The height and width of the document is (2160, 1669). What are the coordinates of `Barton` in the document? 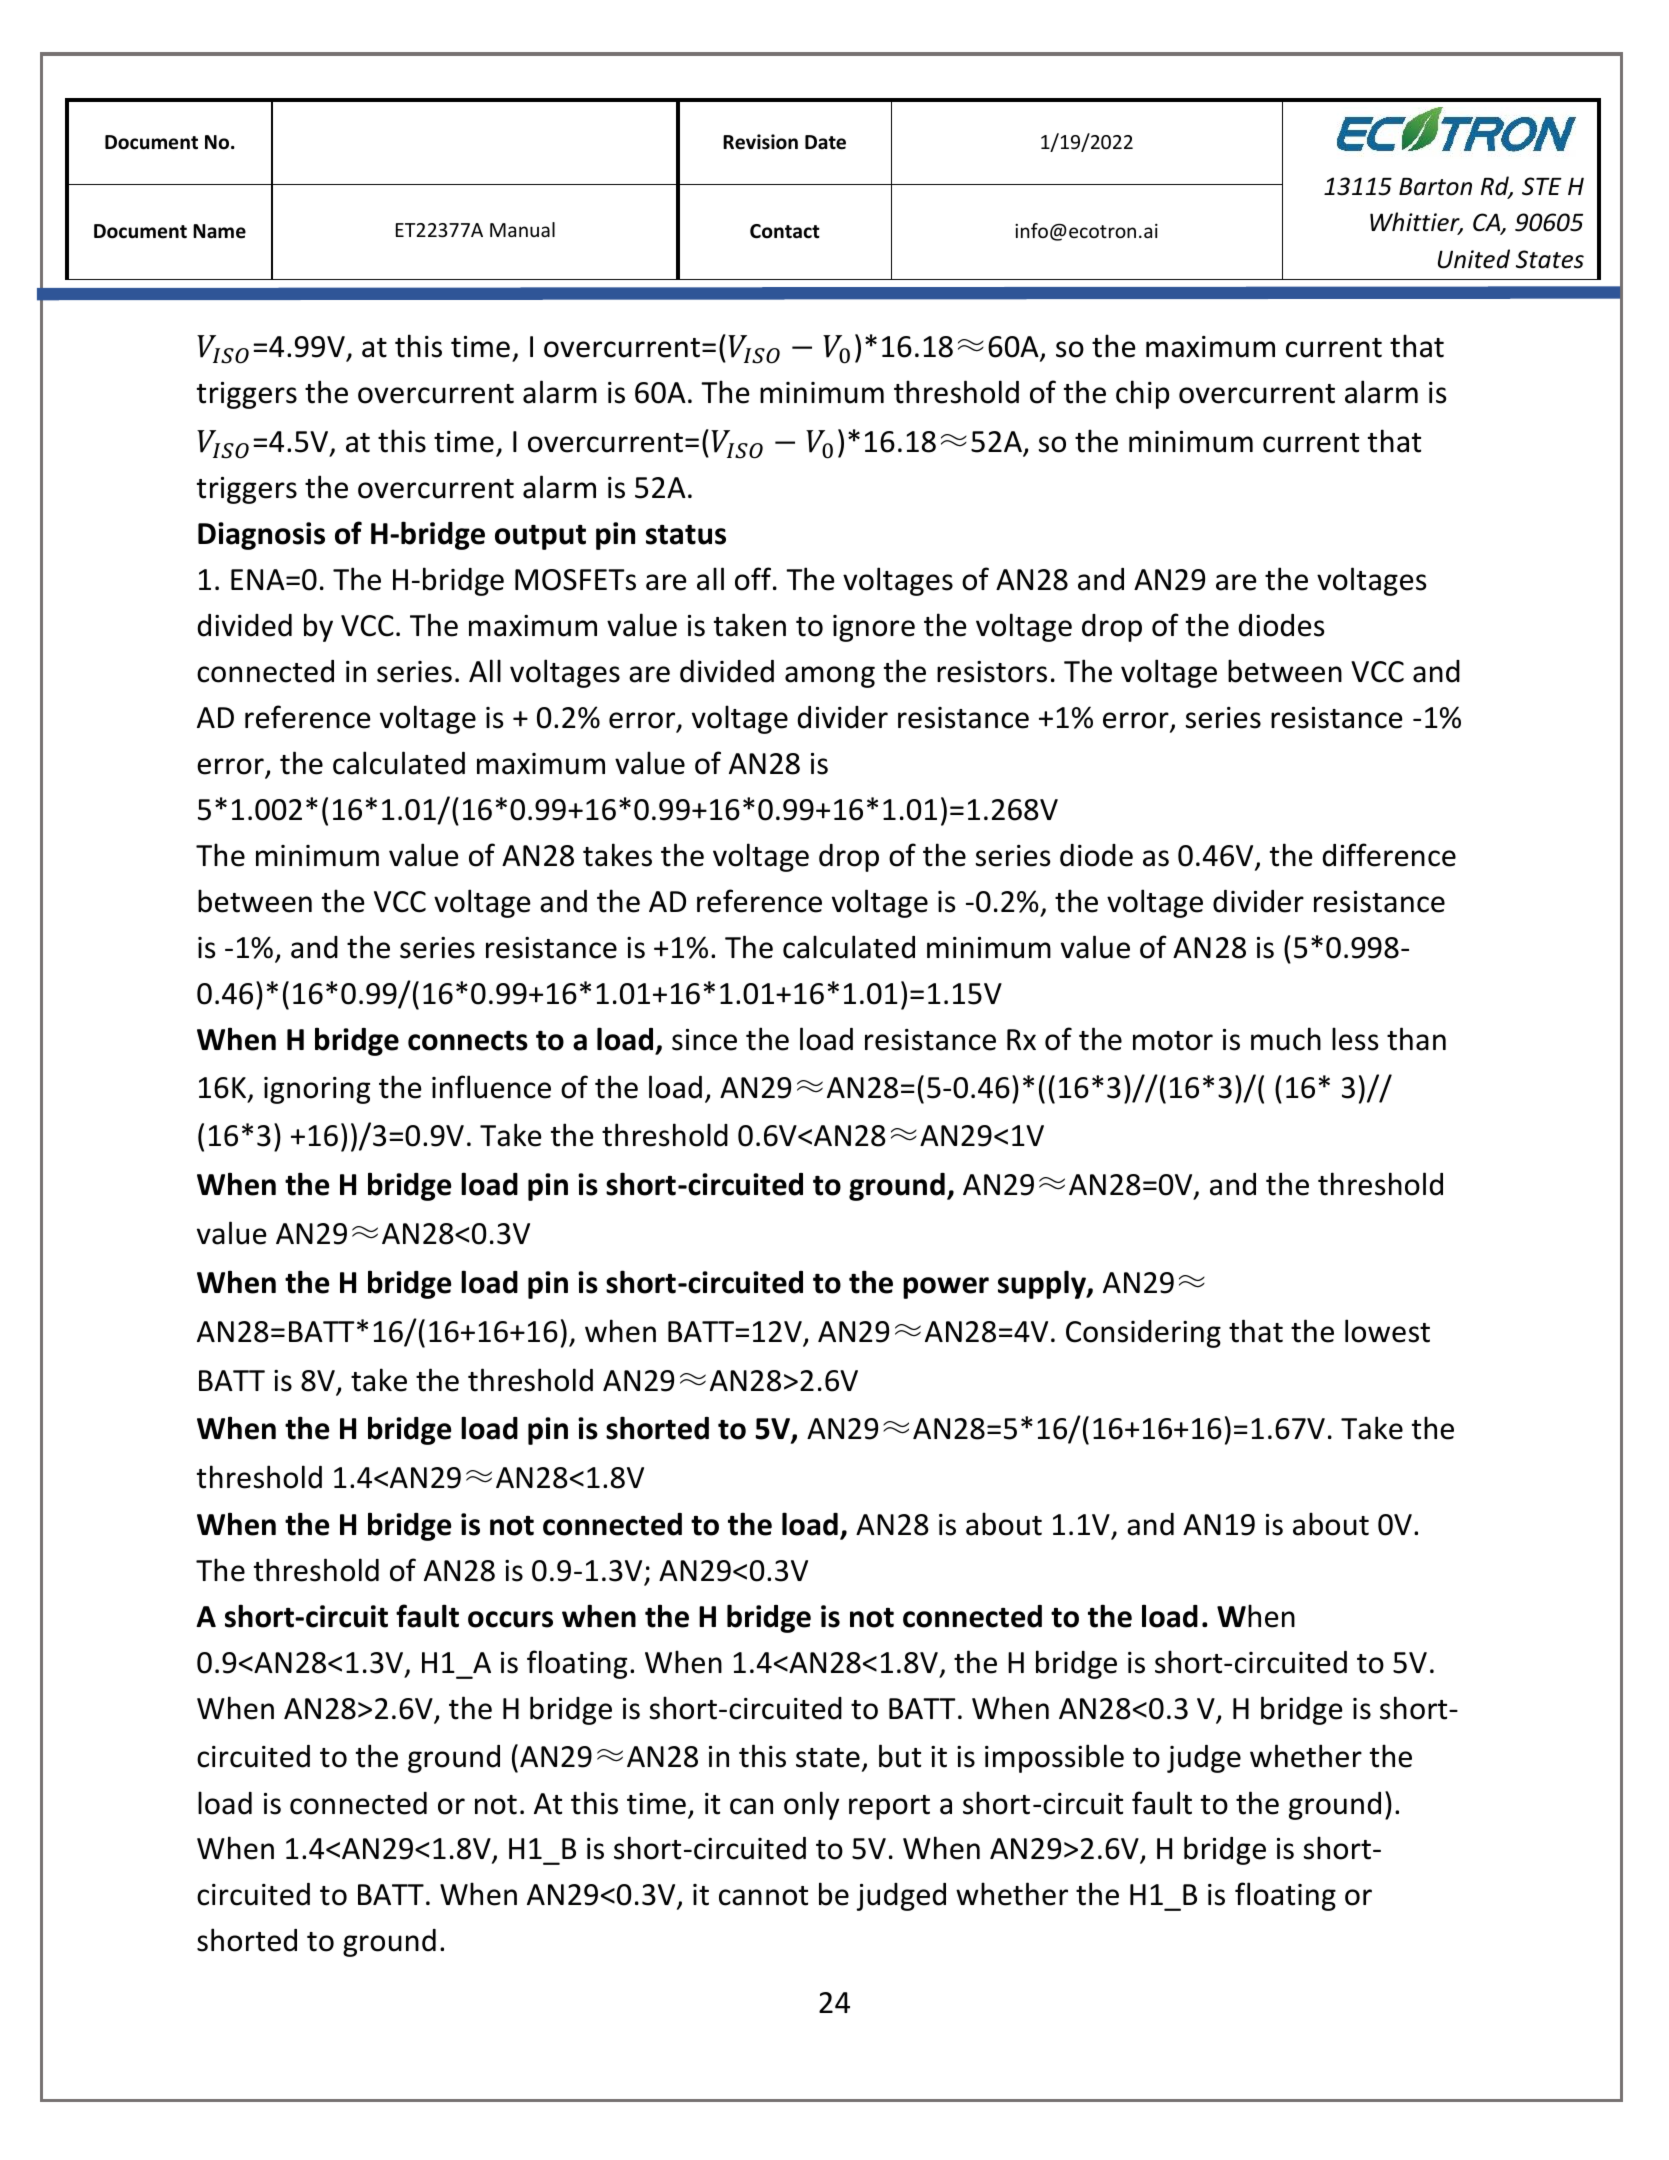 It's located at (1435, 187).
